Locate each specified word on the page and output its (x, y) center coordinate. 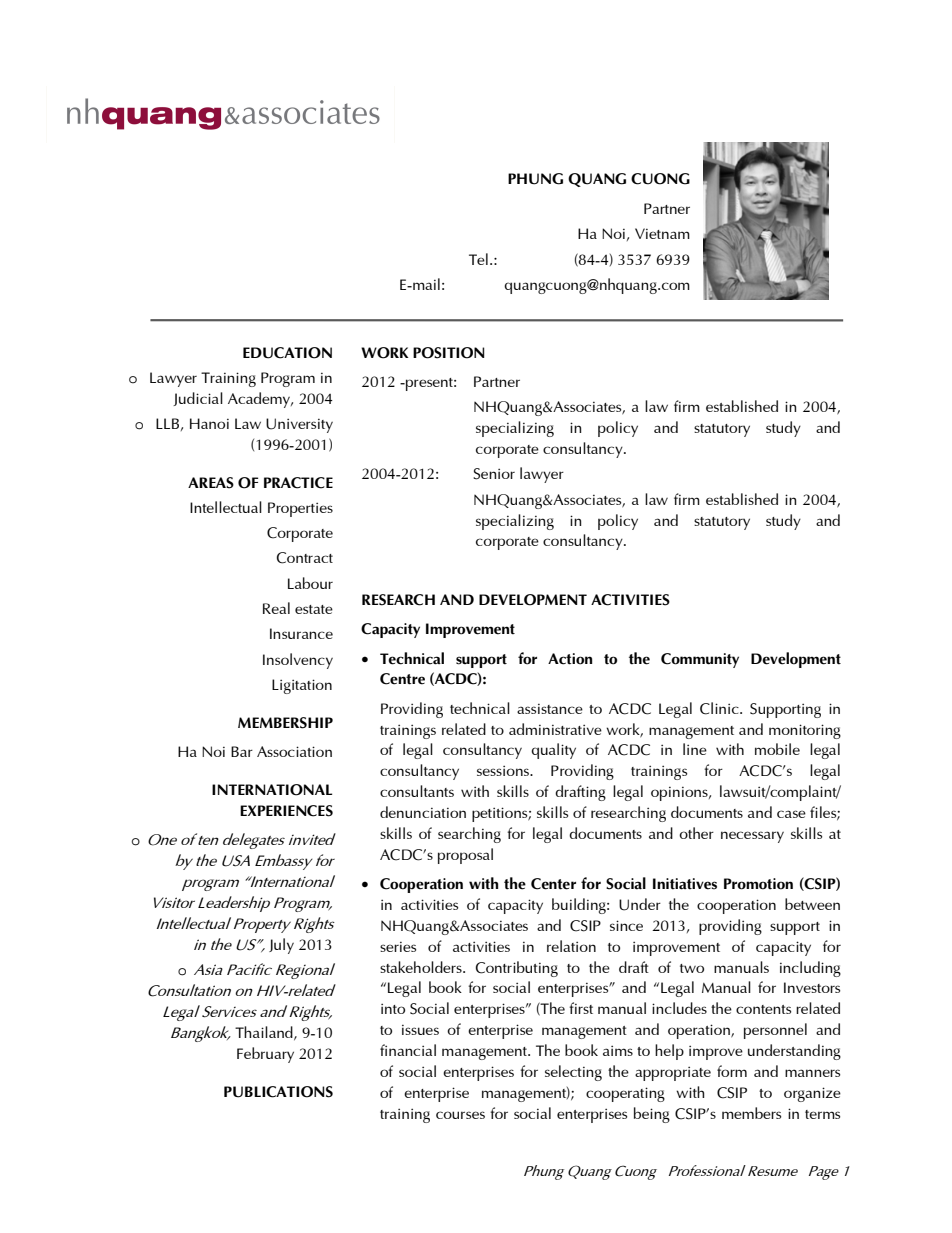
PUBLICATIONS (278, 1092)
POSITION (449, 353)
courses (460, 1115)
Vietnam (662, 233)
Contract (305, 558)
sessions (504, 770)
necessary (752, 837)
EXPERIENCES (286, 811)
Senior (494, 474)
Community (700, 660)
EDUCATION (287, 353)
